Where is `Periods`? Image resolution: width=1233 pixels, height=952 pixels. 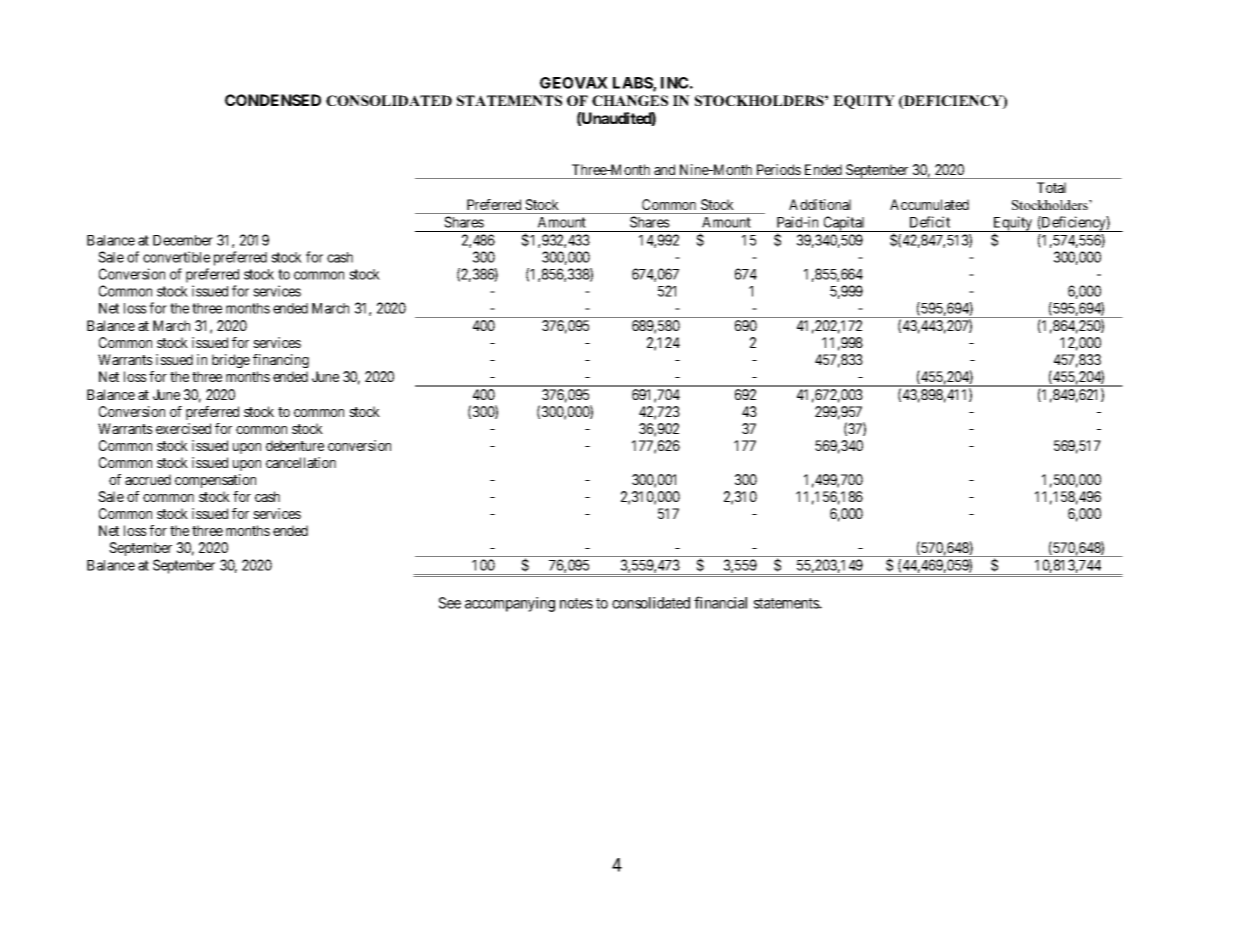 Periods is located at coordinates (779, 169).
